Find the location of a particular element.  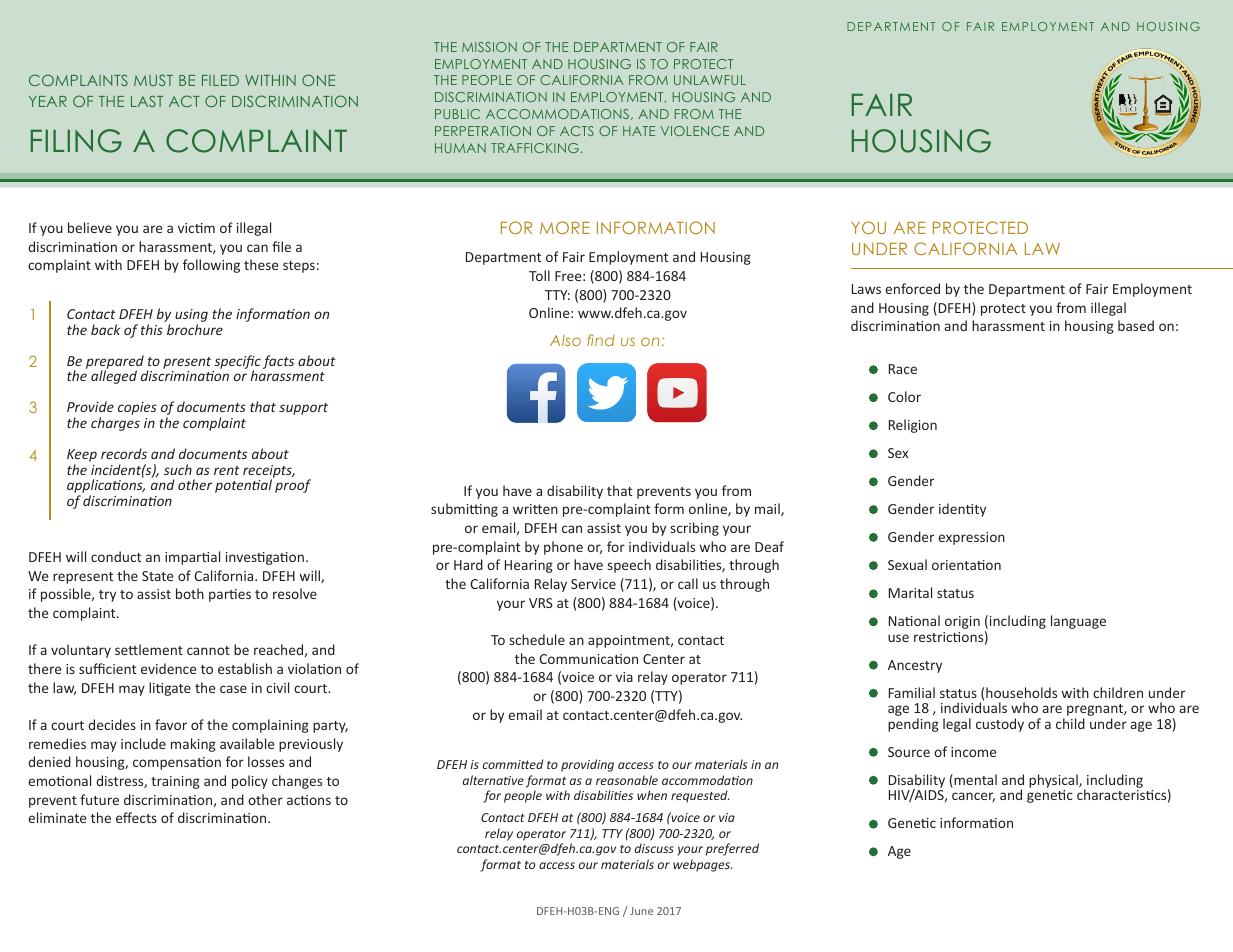

UNLAWFUL is located at coordinates (710, 80).
